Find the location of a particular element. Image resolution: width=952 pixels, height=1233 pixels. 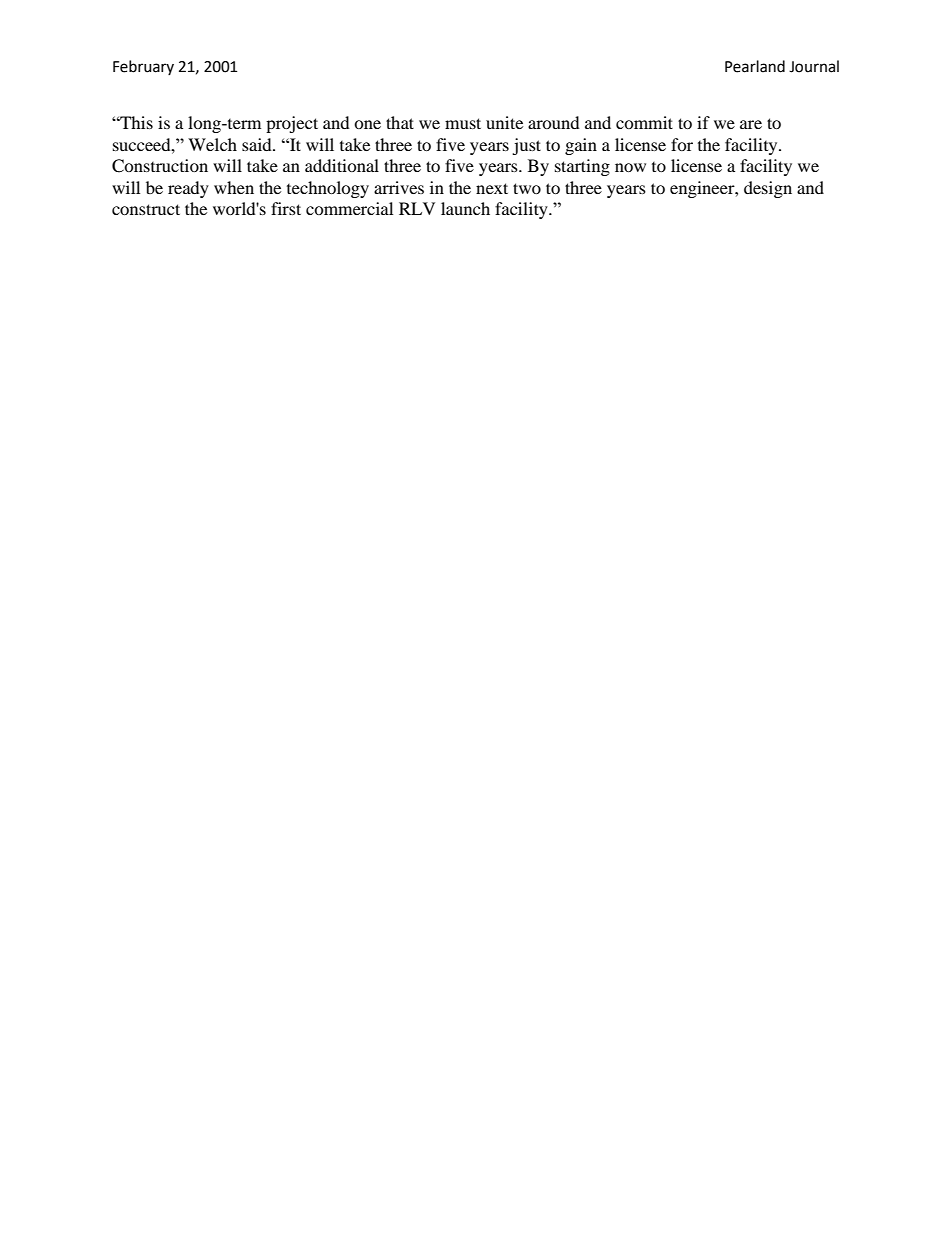

for is located at coordinates (682, 144).
